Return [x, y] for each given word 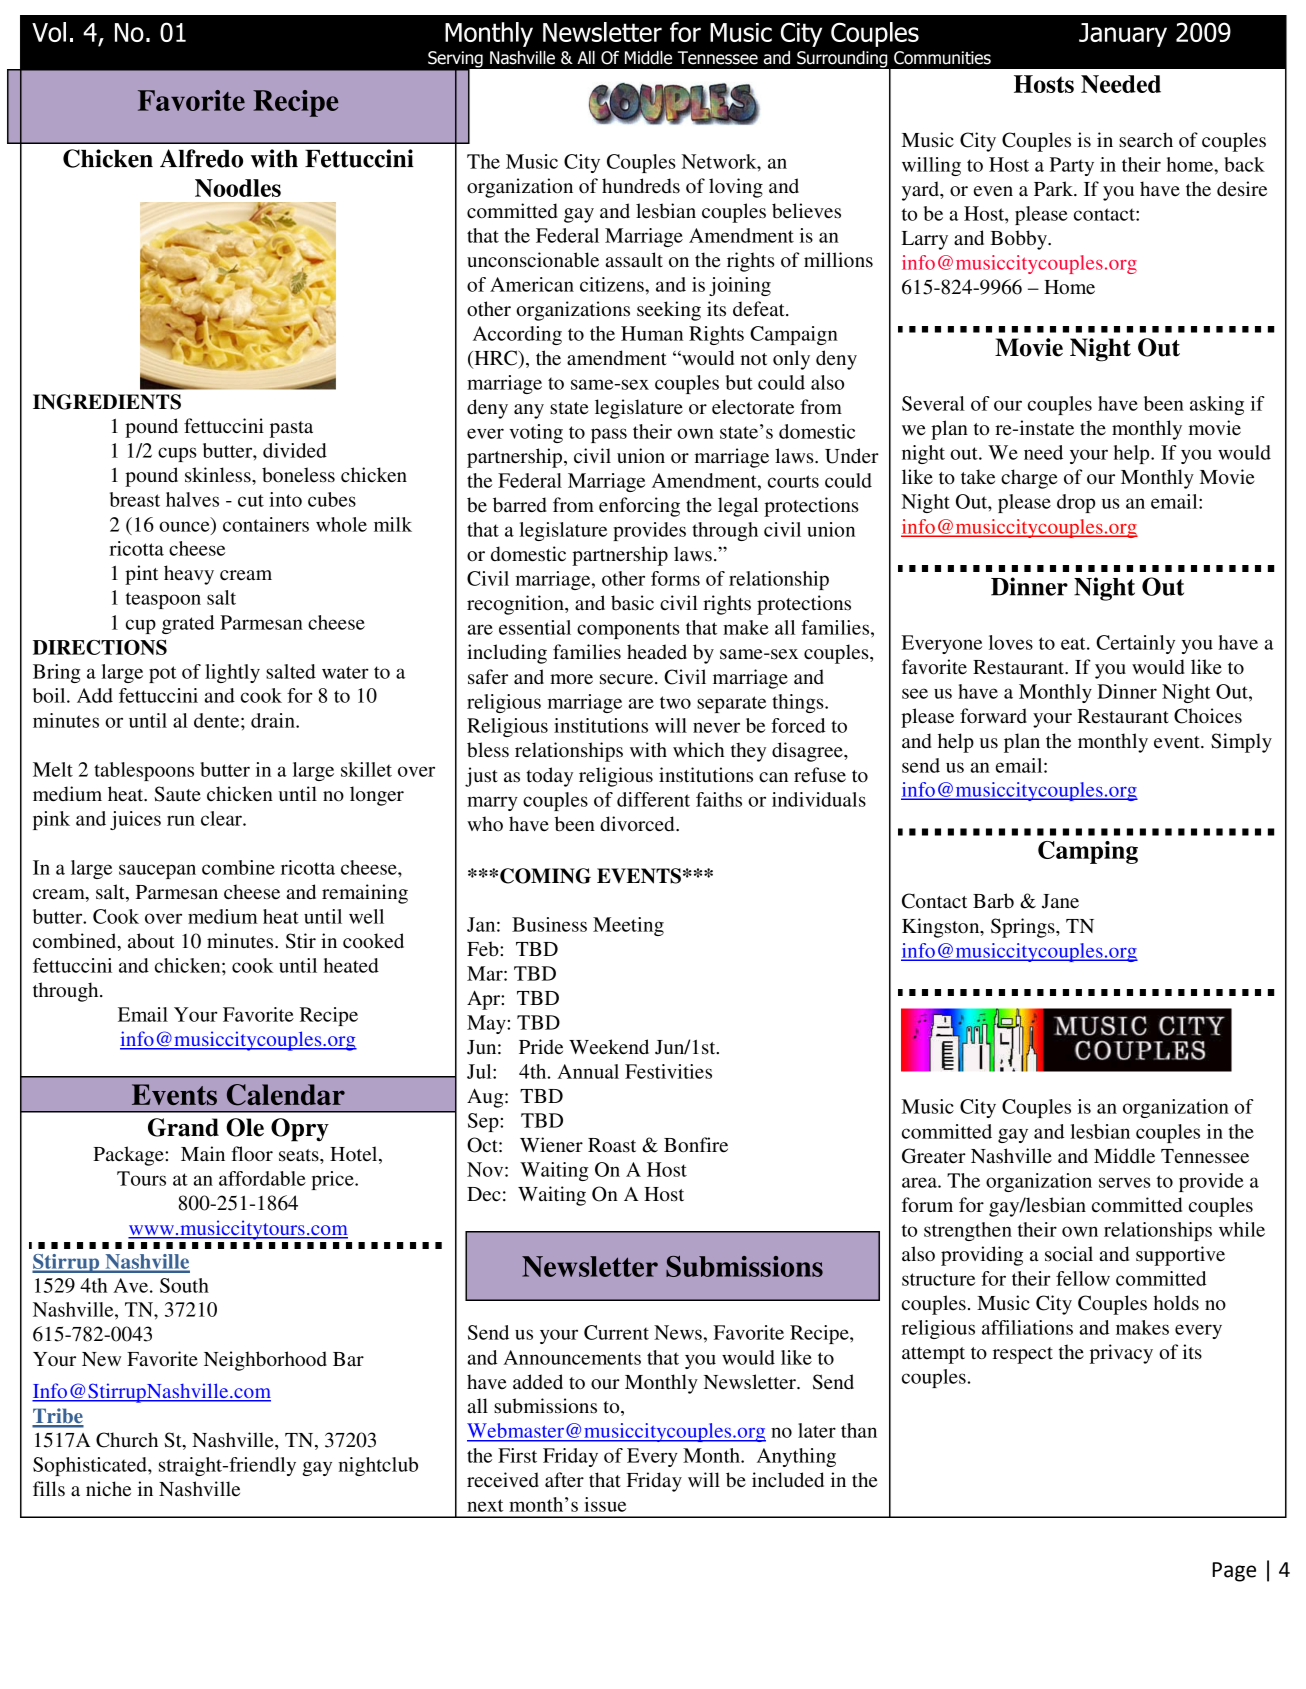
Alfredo [201, 158]
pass [609, 435]
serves [1124, 1182]
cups [177, 454]
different [653, 799]
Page [1234, 1572]
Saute [177, 794]
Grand [183, 1127]
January [1123, 35]
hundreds [641, 186]
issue [605, 1504]
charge [1029, 479]
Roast [612, 1145]
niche [108, 1489]
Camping [1088, 852]
